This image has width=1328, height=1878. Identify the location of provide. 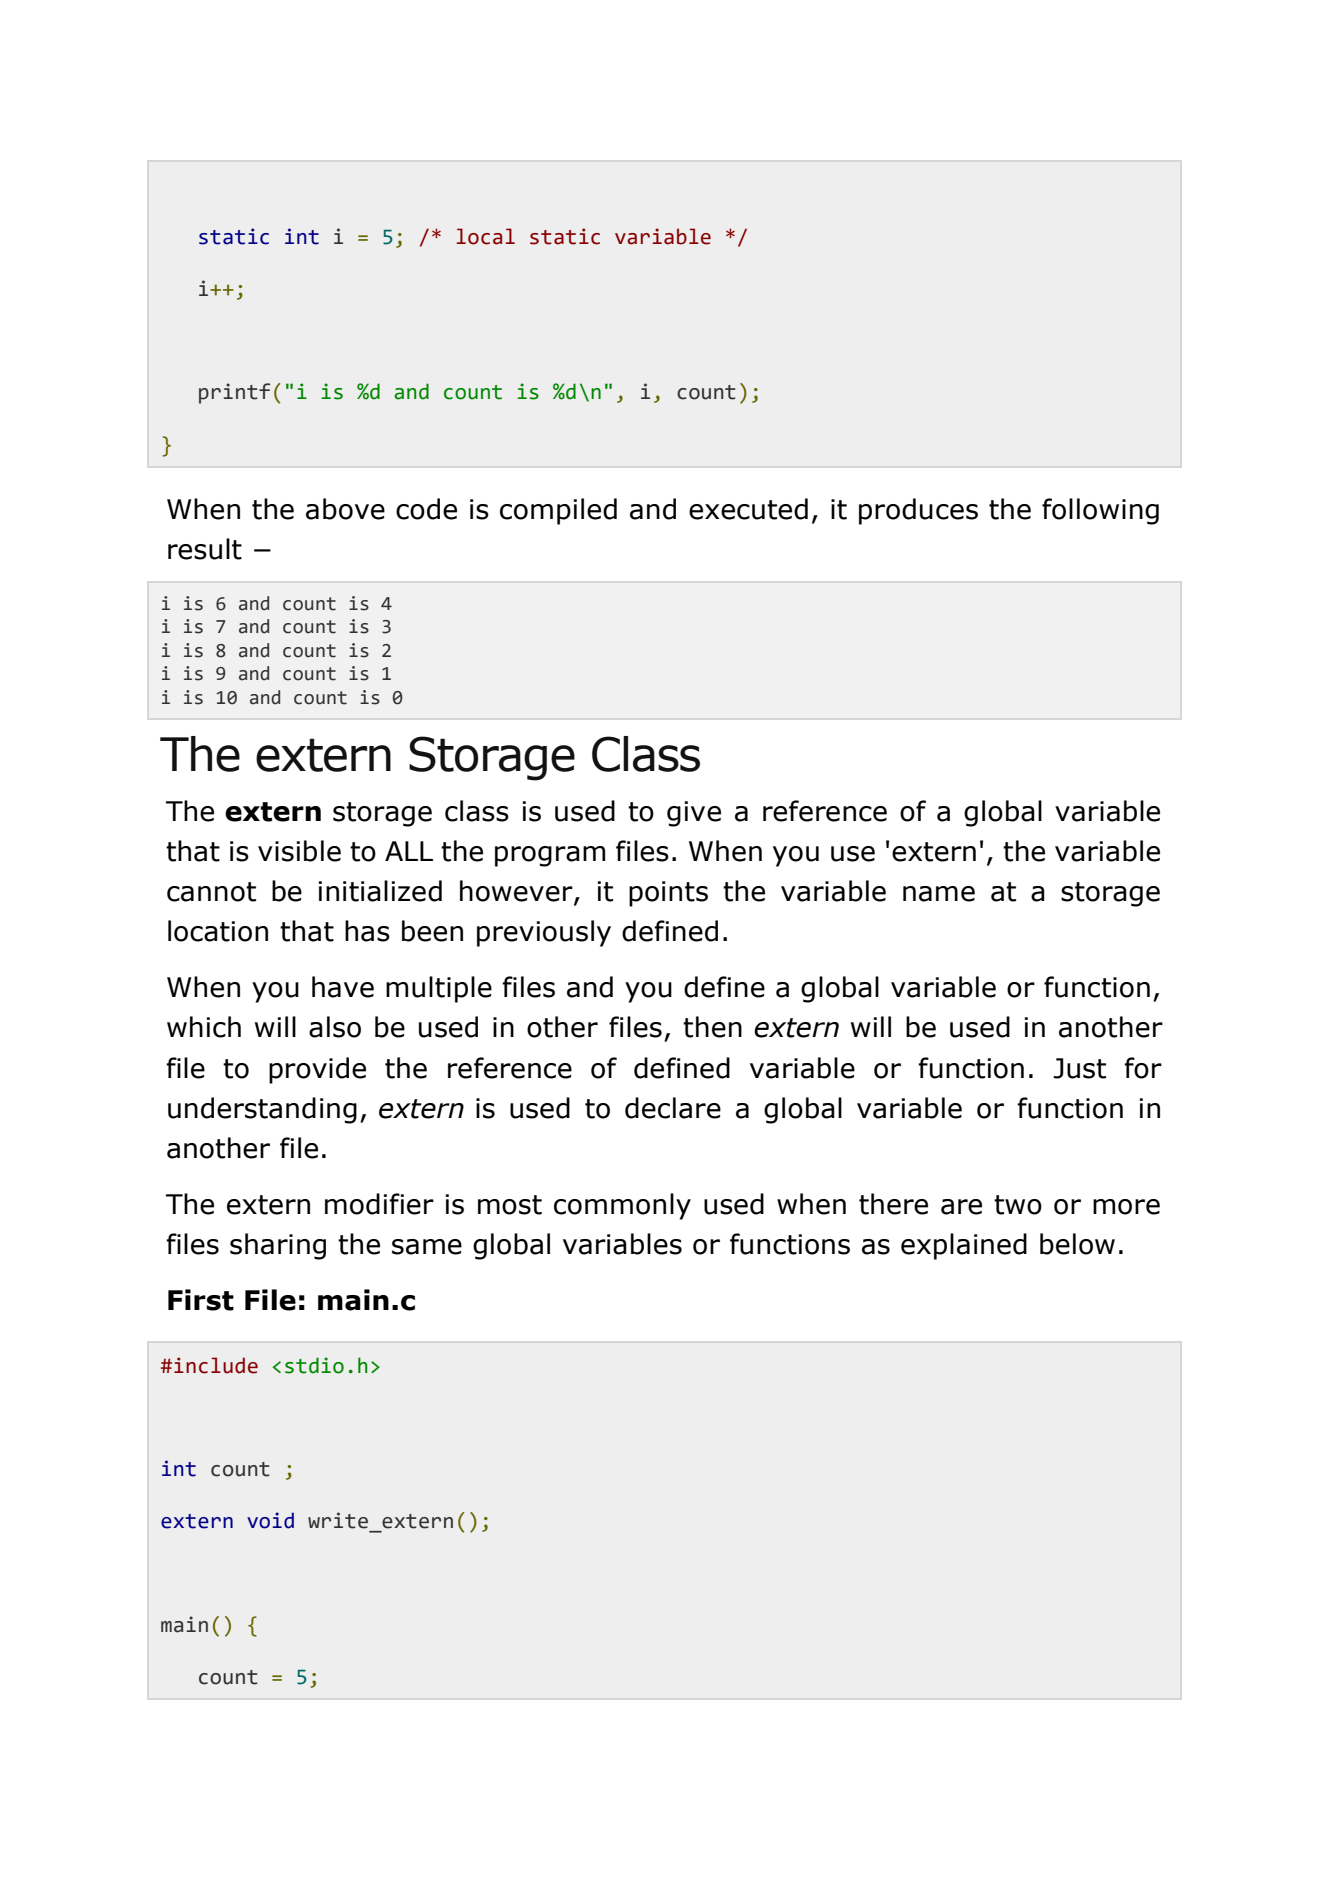
(317, 1070).
